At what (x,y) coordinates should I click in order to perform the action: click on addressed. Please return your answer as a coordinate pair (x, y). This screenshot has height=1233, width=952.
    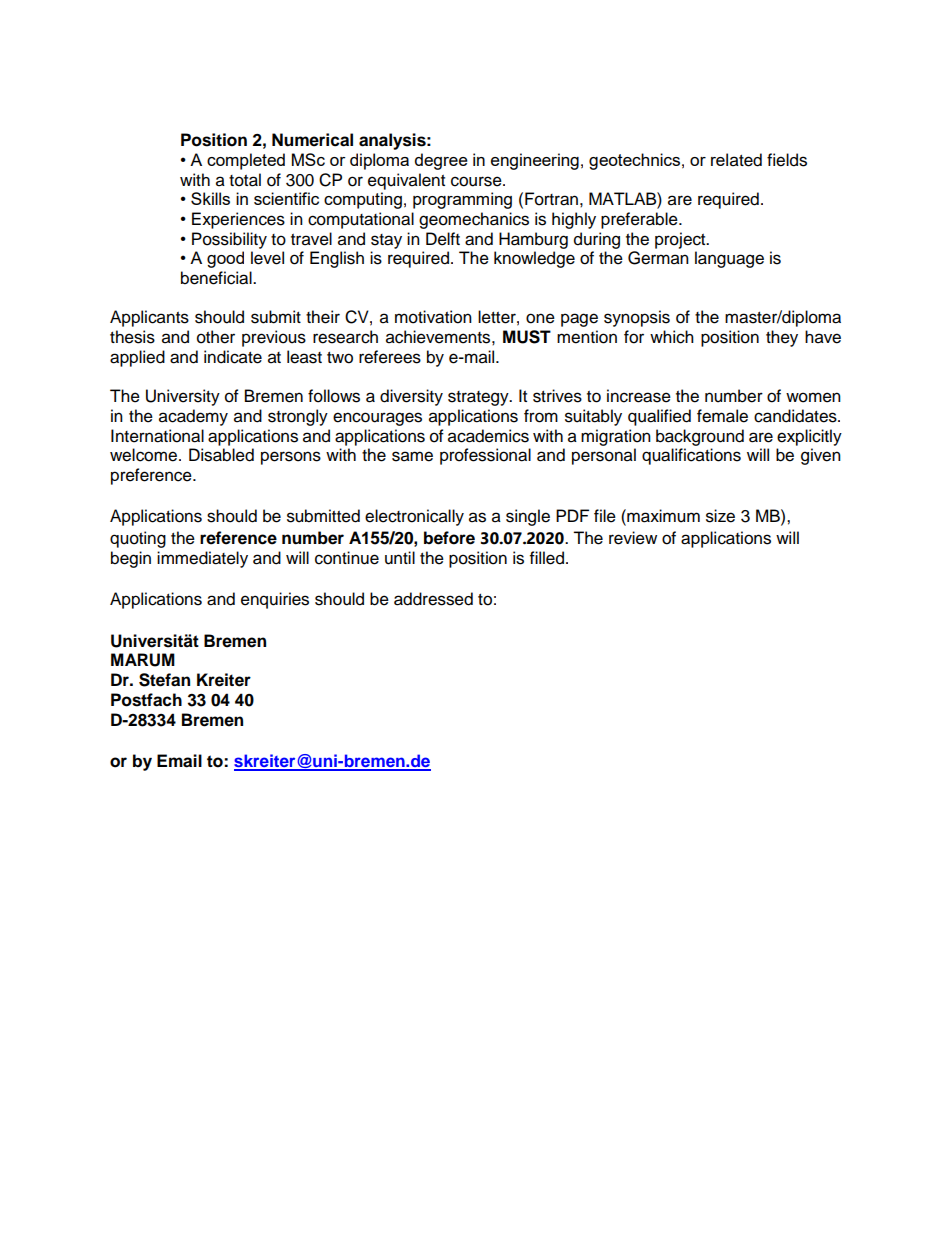
    Looking at the image, I should click on (433, 599).
